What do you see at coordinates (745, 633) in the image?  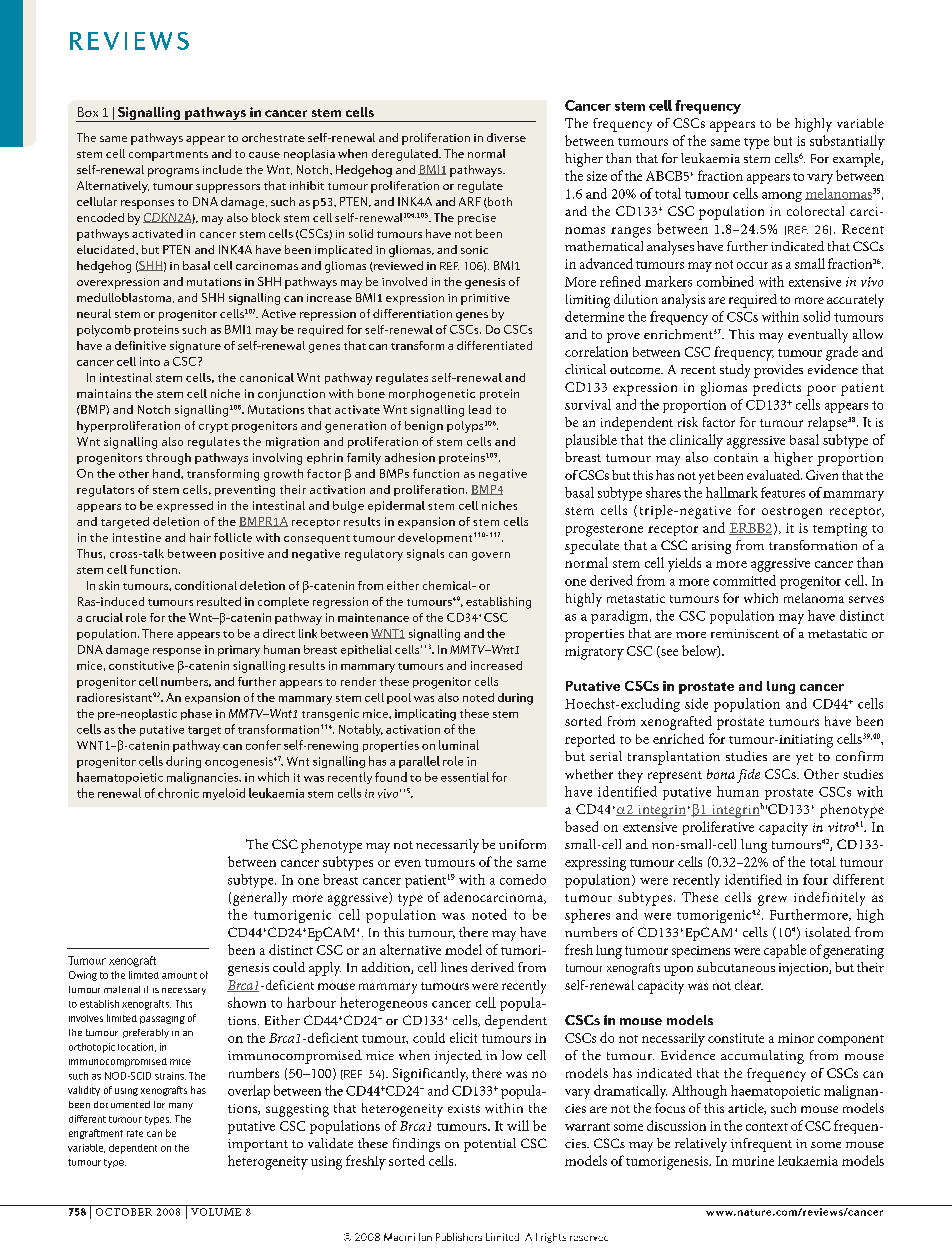 I see `reminiscent` at bounding box center [745, 633].
